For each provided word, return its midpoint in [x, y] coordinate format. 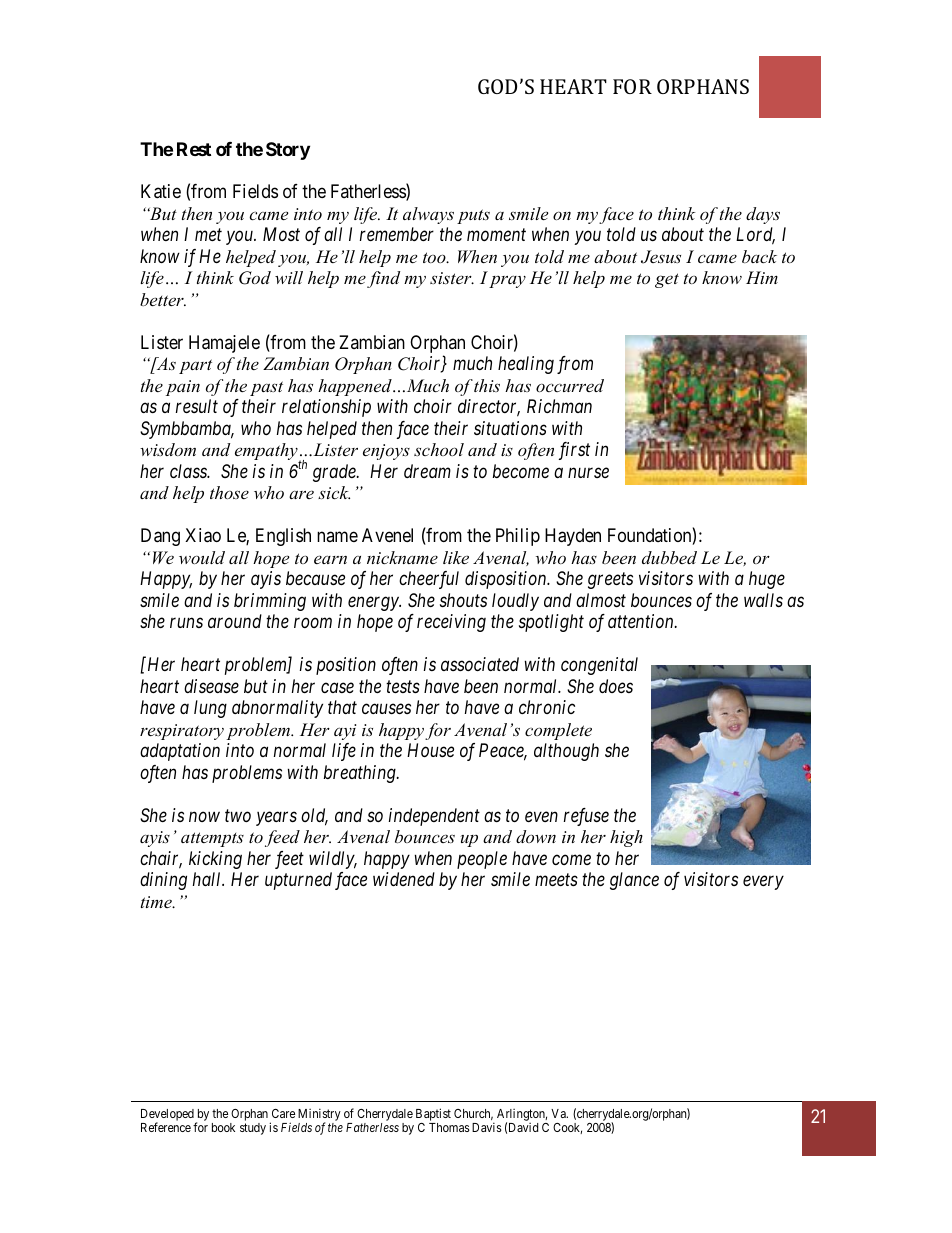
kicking [215, 860]
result [197, 406]
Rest [194, 149]
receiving [451, 623]
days [763, 215]
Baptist [433, 1114]
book [223, 1127]
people [482, 860]
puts [473, 216]
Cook [567, 1128]
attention [642, 621]
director [489, 408]
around [235, 621]
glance [634, 881]
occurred [570, 385]
